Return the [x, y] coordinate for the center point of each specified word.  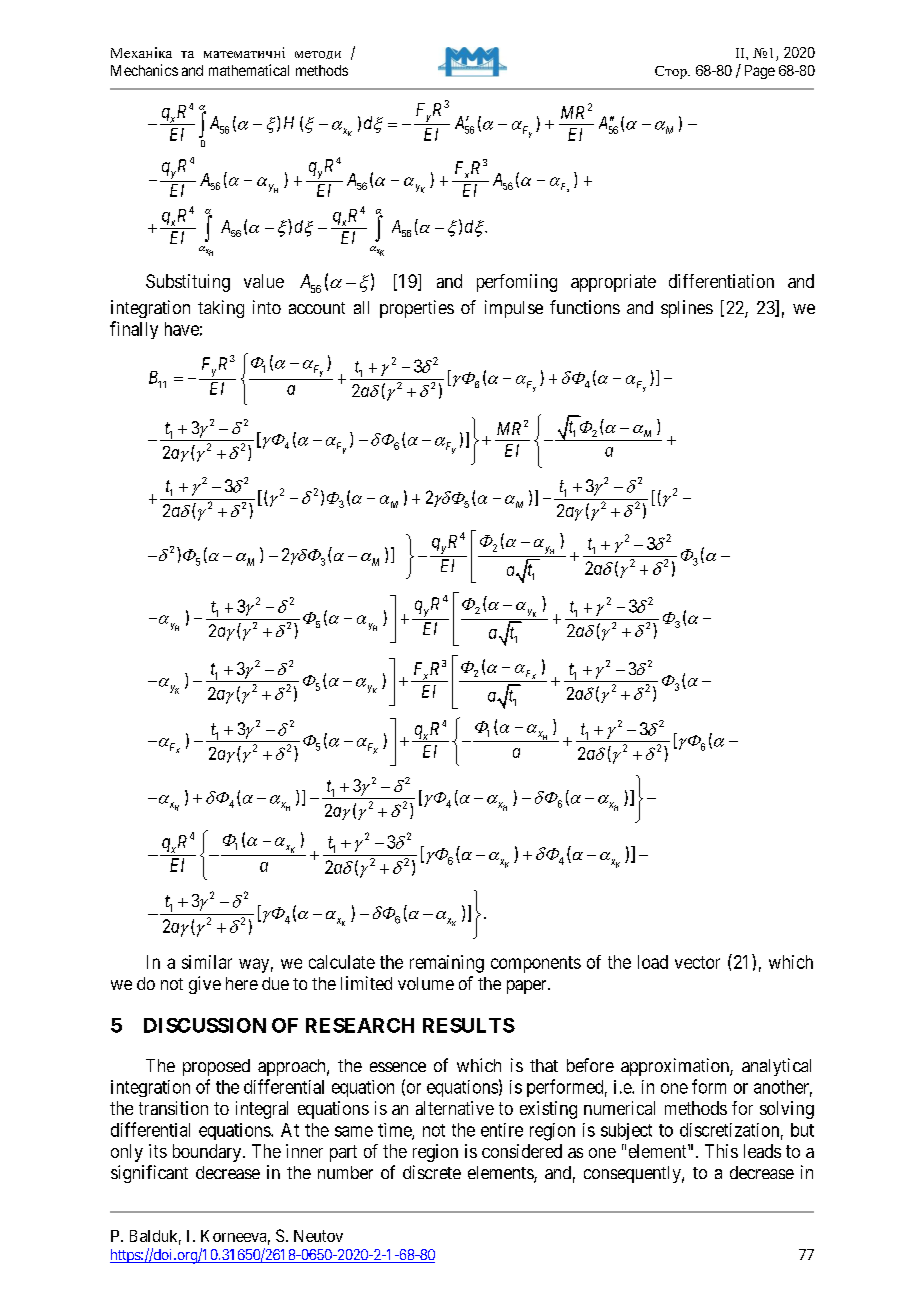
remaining [447, 964]
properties [417, 309]
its [158, 1151]
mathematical [249, 70]
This [721, 1151]
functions [585, 307]
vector [697, 962]
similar [207, 962]
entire [502, 1130]
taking [221, 309]
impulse [514, 309]
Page [760, 72]
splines [687, 309]
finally [134, 330]
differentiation [721, 281]
